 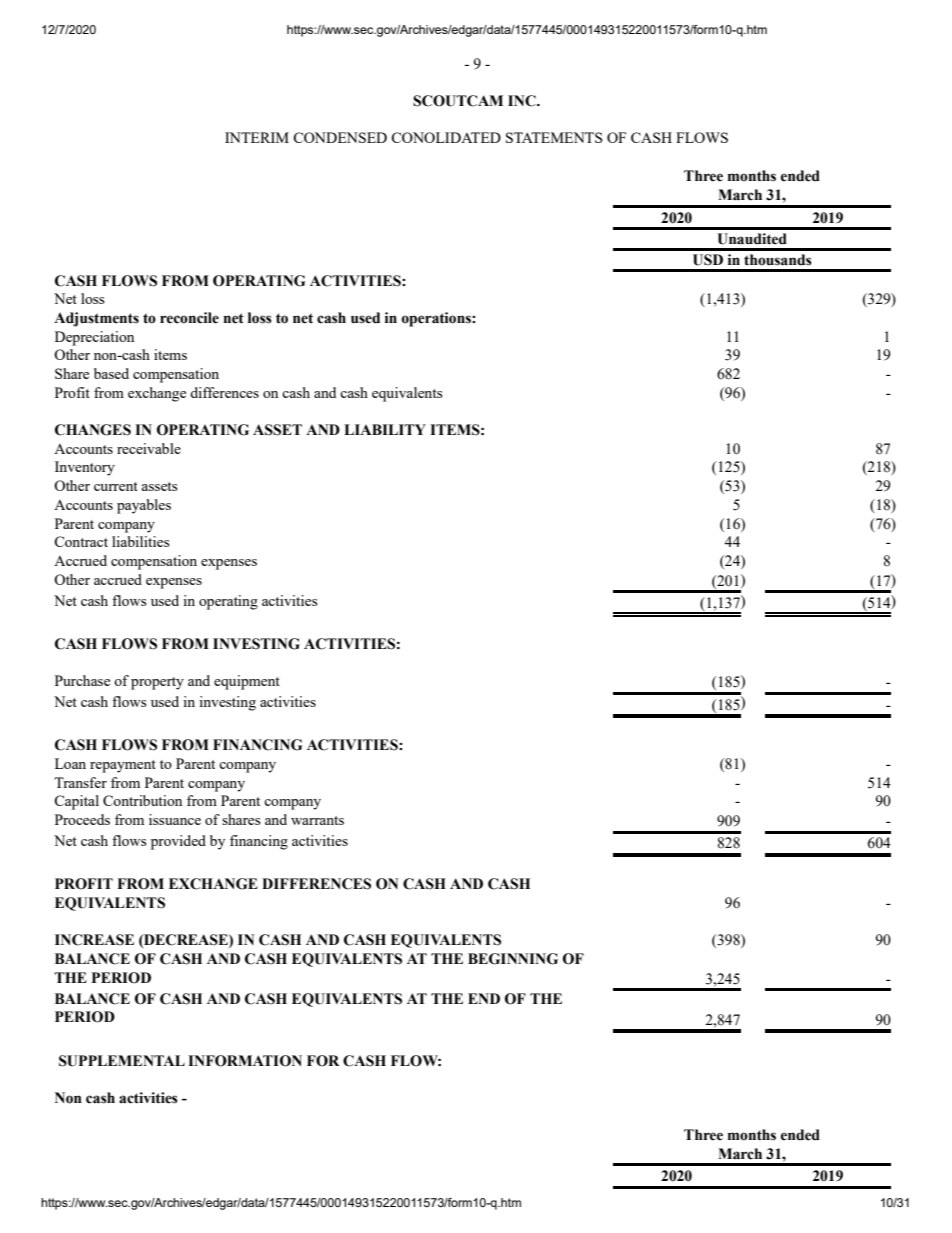 I want to click on LIABILITY, so click(x=385, y=429).
